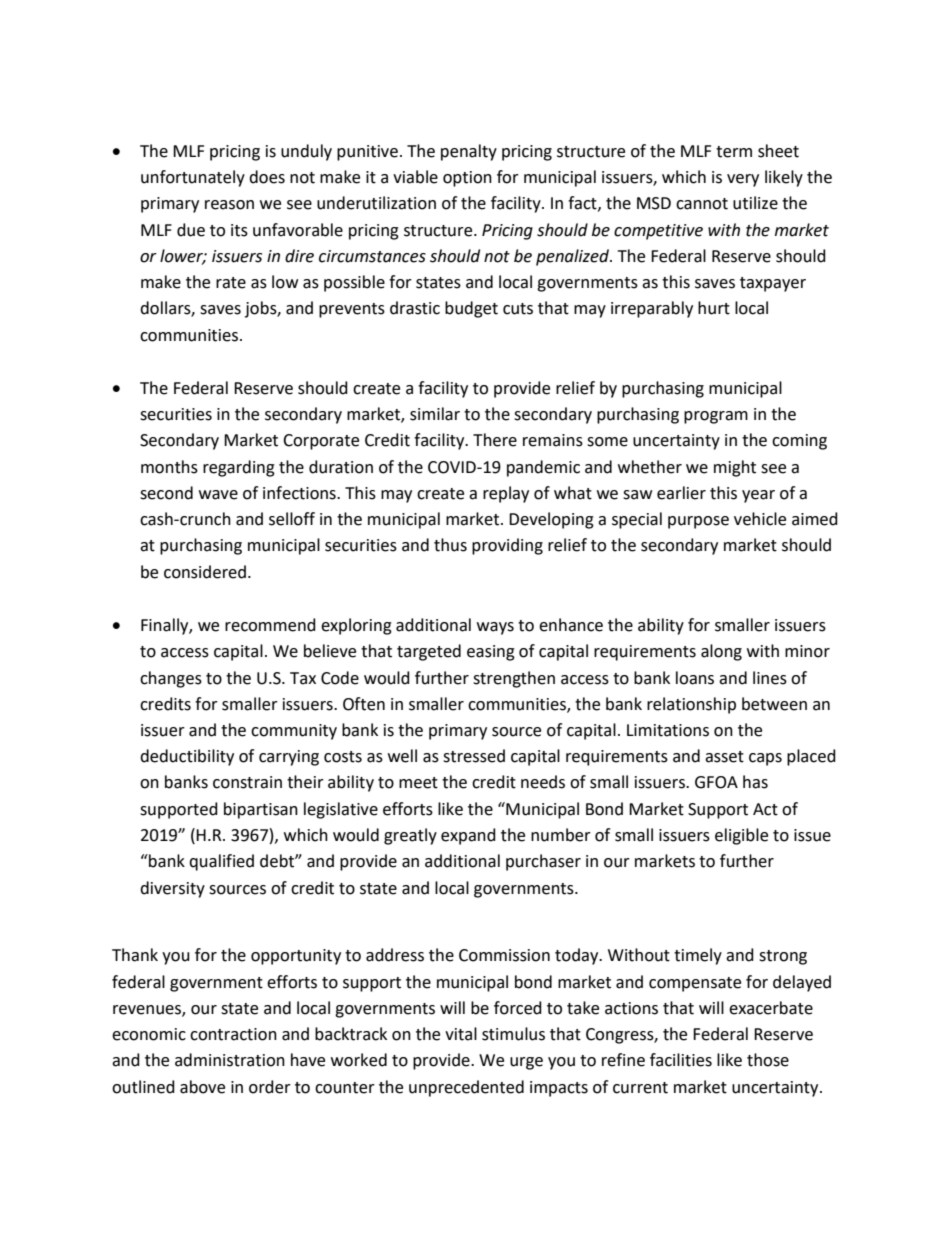 Image resolution: width=952 pixels, height=1233 pixels. Describe the element at coordinates (270, 625) in the document. I see `recommend` at that location.
